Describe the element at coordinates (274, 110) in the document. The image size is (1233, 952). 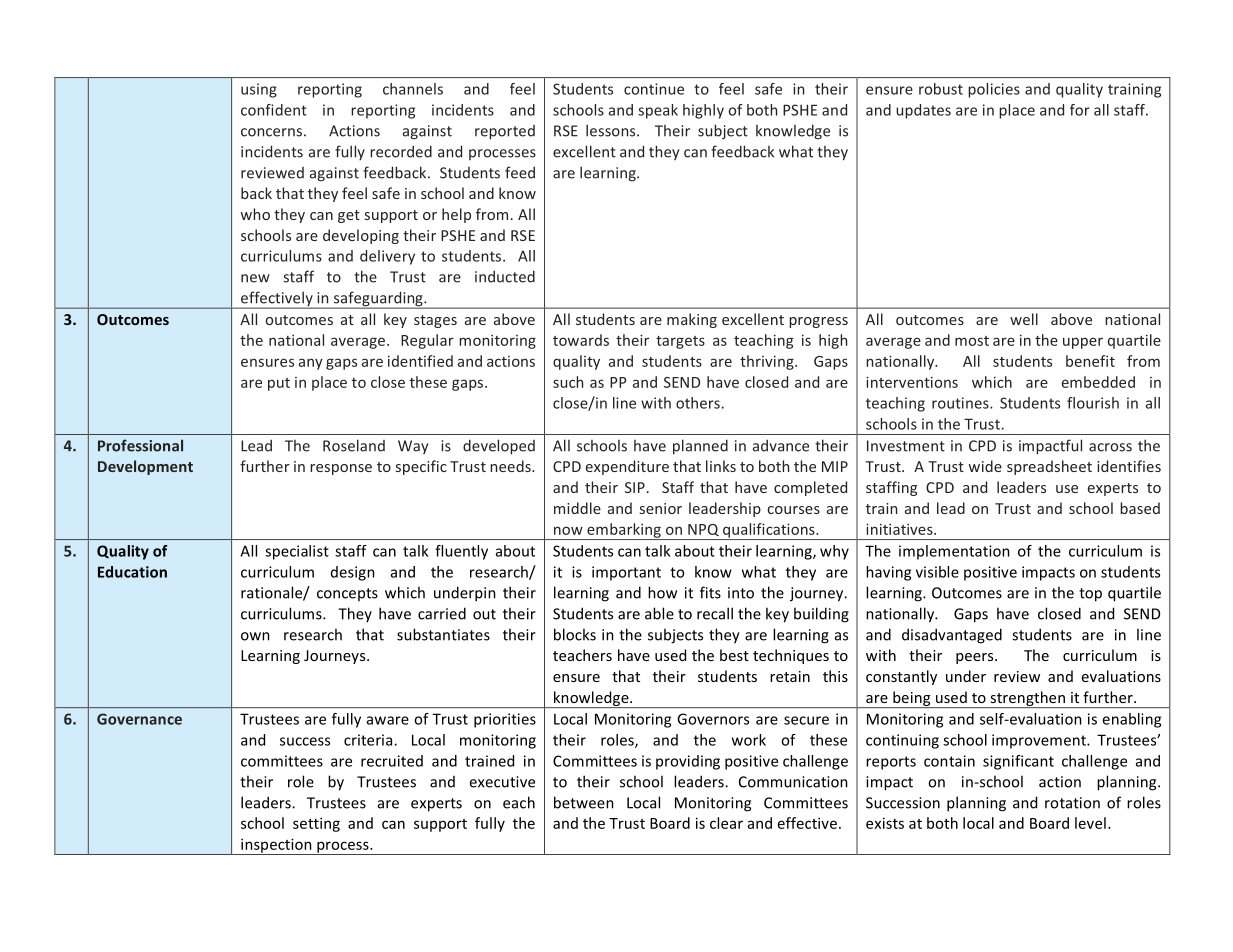
I see `confident` at that location.
